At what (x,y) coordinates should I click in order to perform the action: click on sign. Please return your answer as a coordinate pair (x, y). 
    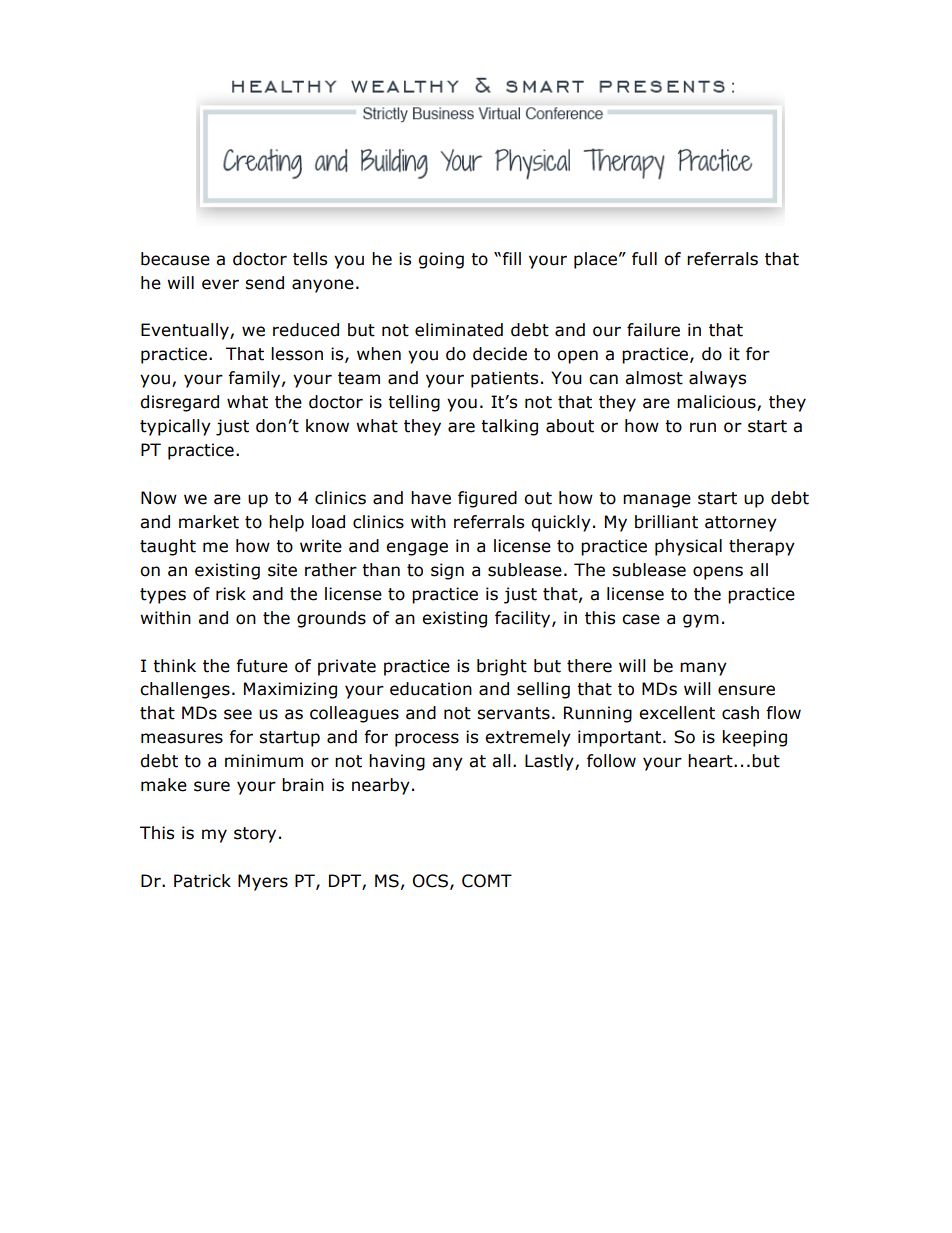
    Looking at the image, I should click on (447, 571).
